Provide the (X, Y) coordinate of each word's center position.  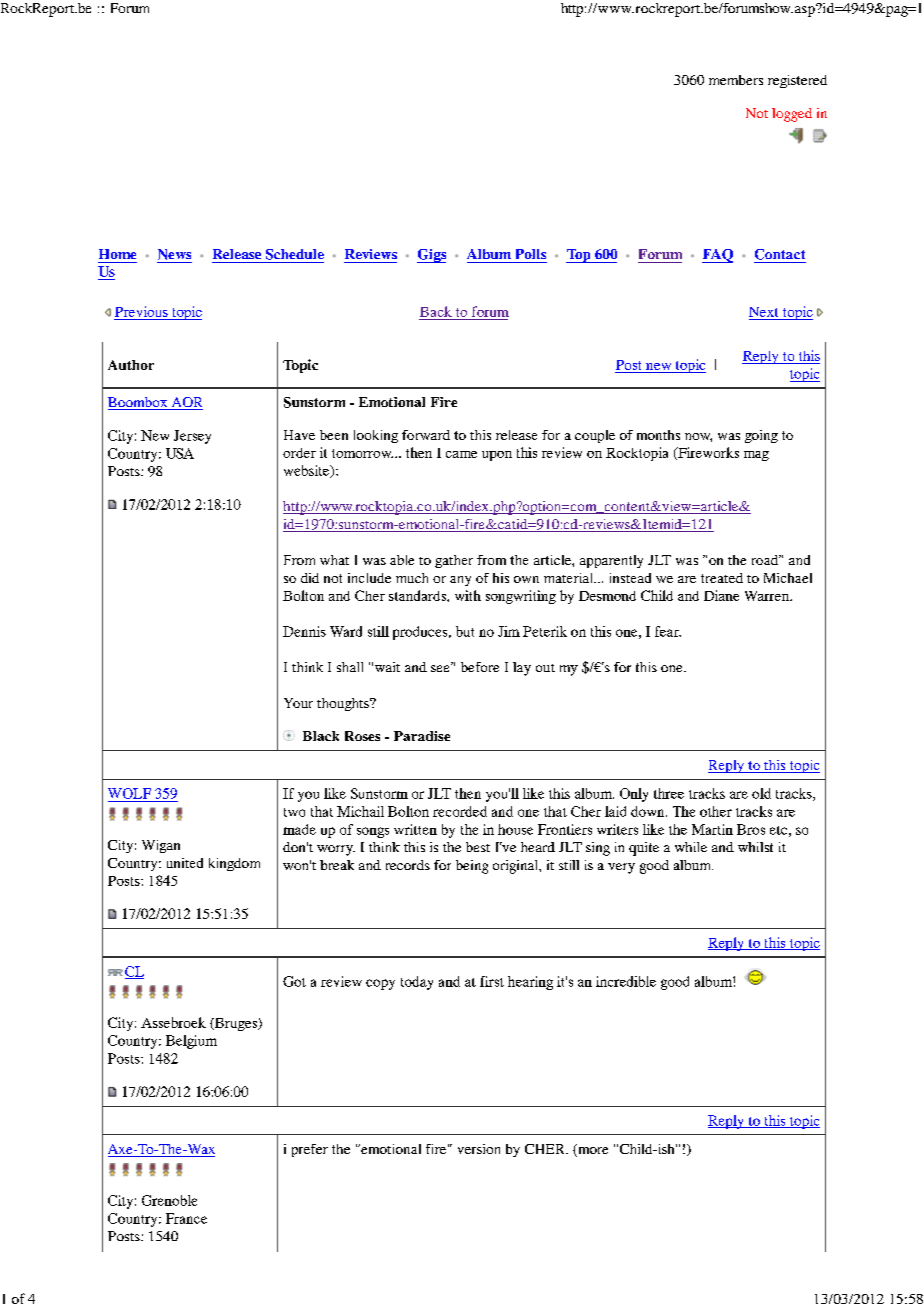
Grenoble (169, 1200)
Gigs (431, 256)
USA (180, 453)
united (185, 863)
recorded (460, 811)
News (174, 254)
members (736, 80)
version (479, 1149)
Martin (712, 829)
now (698, 437)
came (461, 454)
